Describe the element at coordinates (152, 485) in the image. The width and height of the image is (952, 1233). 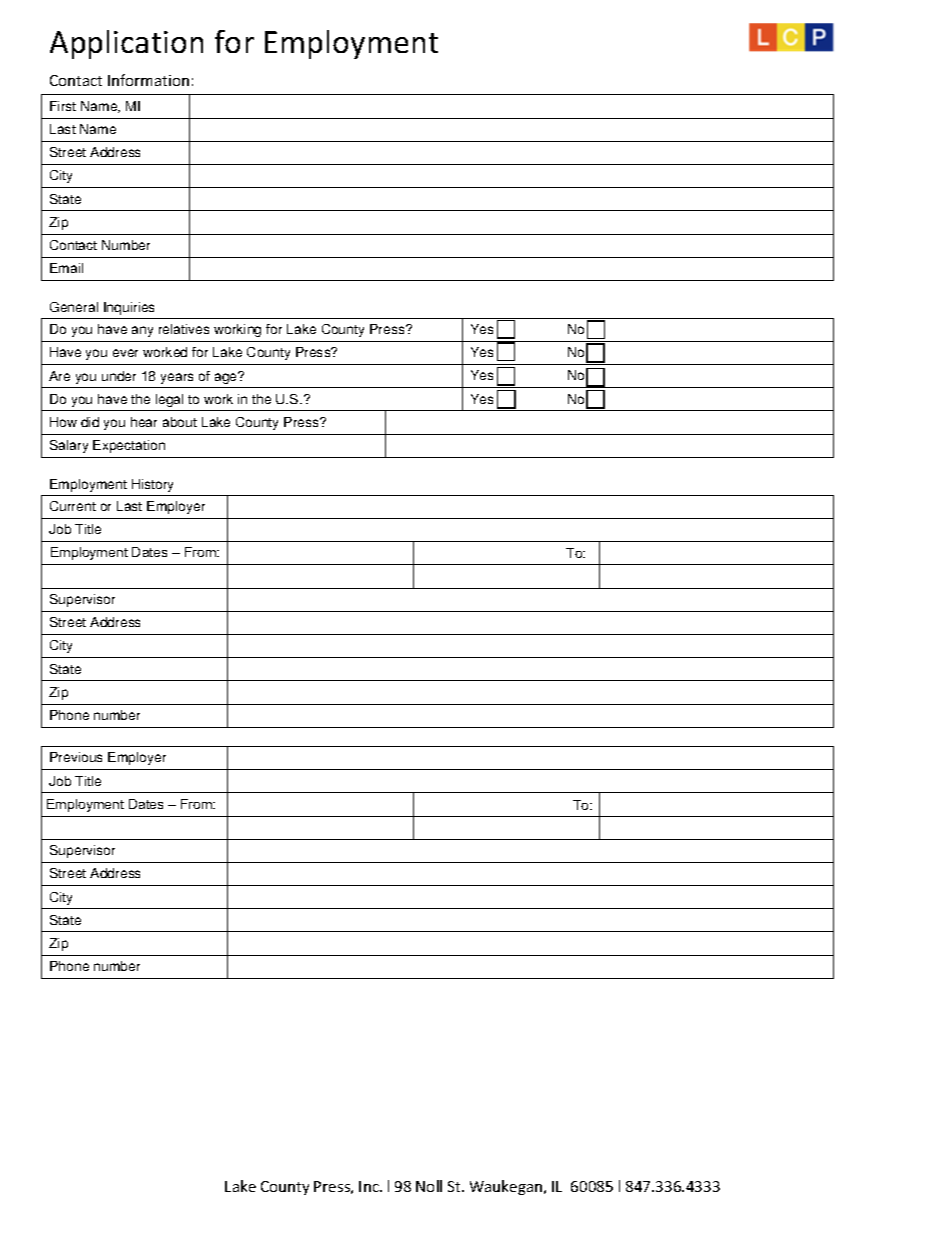
I see `History` at that location.
